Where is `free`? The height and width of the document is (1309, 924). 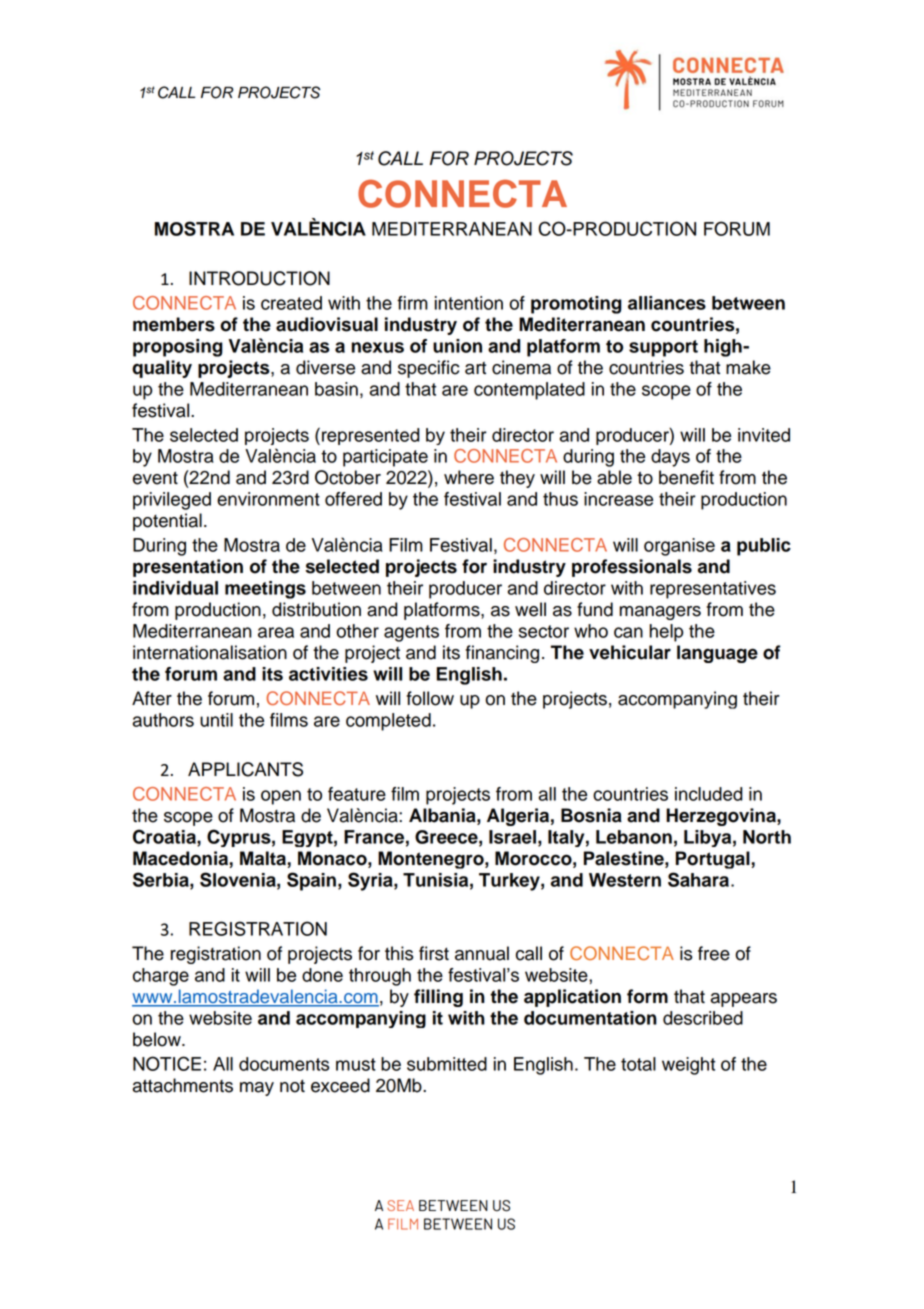
free is located at coordinates (714, 953).
